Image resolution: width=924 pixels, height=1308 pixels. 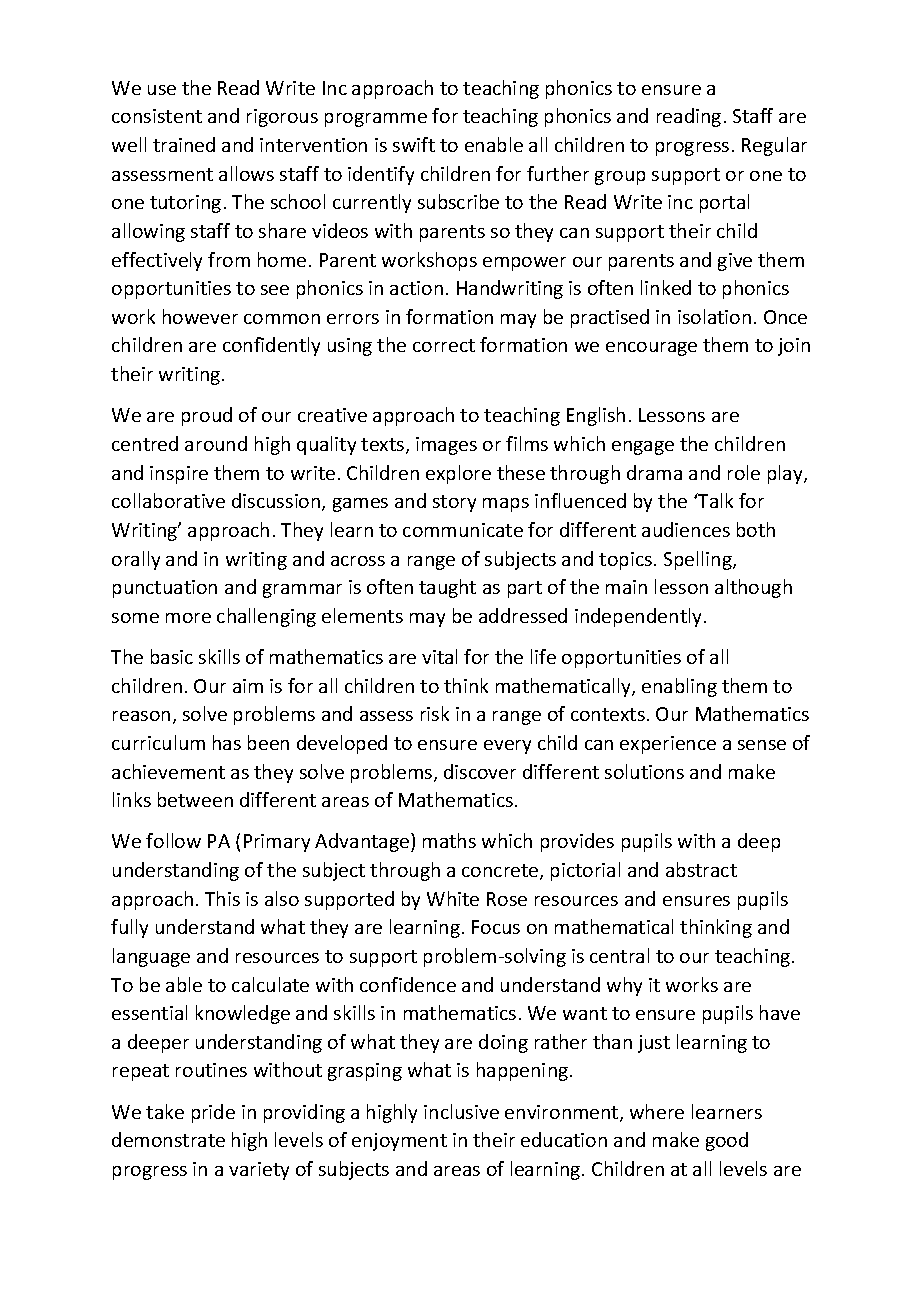 I want to click on good, so click(x=727, y=1141).
